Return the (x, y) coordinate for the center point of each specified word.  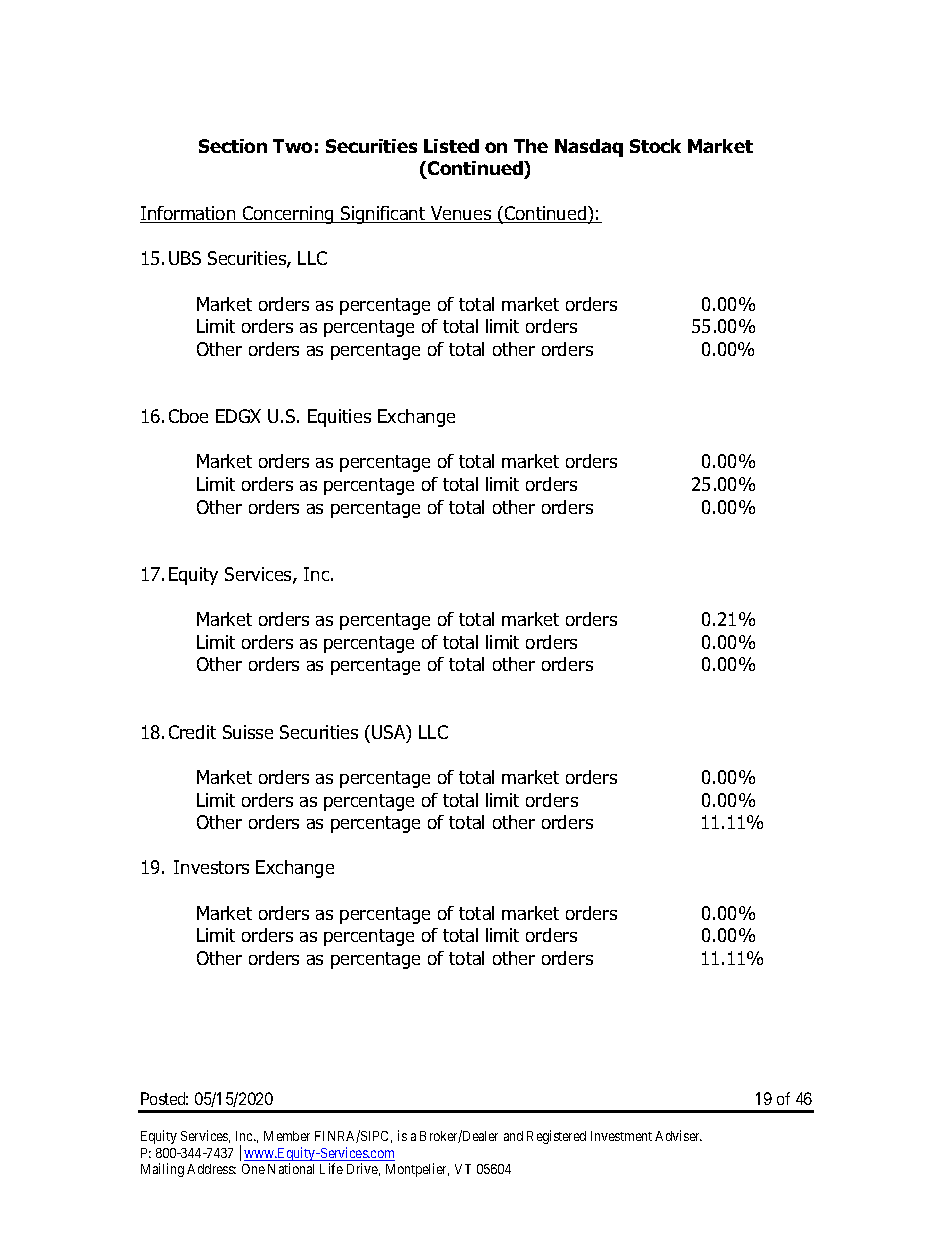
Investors (211, 867)
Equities (339, 418)
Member (287, 1136)
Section (233, 146)
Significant (383, 215)
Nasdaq (589, 148)
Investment (621, 1136)
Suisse (248, 732)
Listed (451, 146)
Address (211, 1169)
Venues (461, 214)
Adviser (678, 1135)
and (513, 1136)
